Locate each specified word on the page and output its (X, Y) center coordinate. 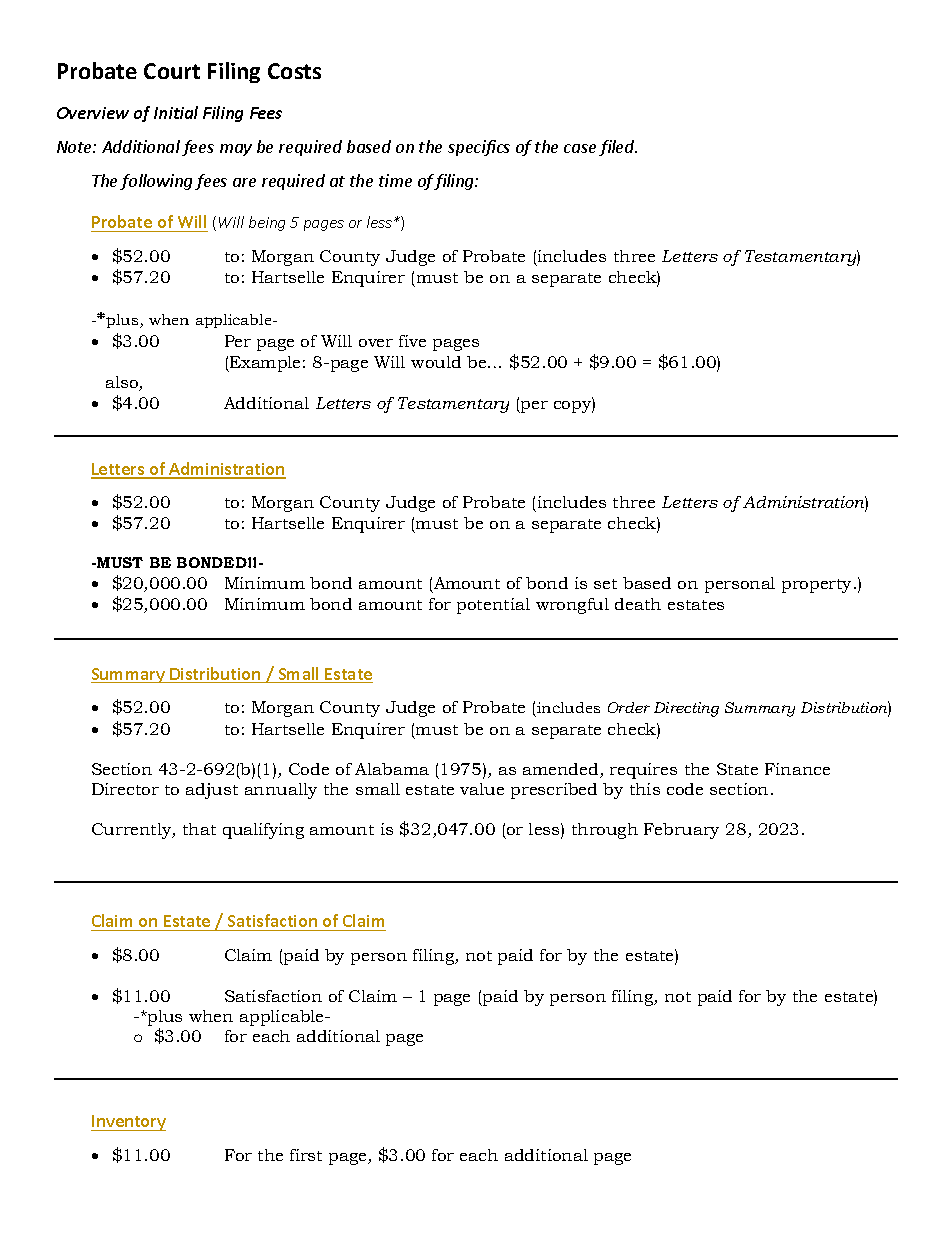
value (482, 789)
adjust (212, 791)
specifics (479, 148)
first (306, 1155)
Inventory (128, 1123)
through (605, 831)
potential (493, 606)
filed (618, 148)
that (199, 829)
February (681, 831)
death (638, 604)
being (267, 223)
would (436, 362)
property (818, 586)
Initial (176, 112)
